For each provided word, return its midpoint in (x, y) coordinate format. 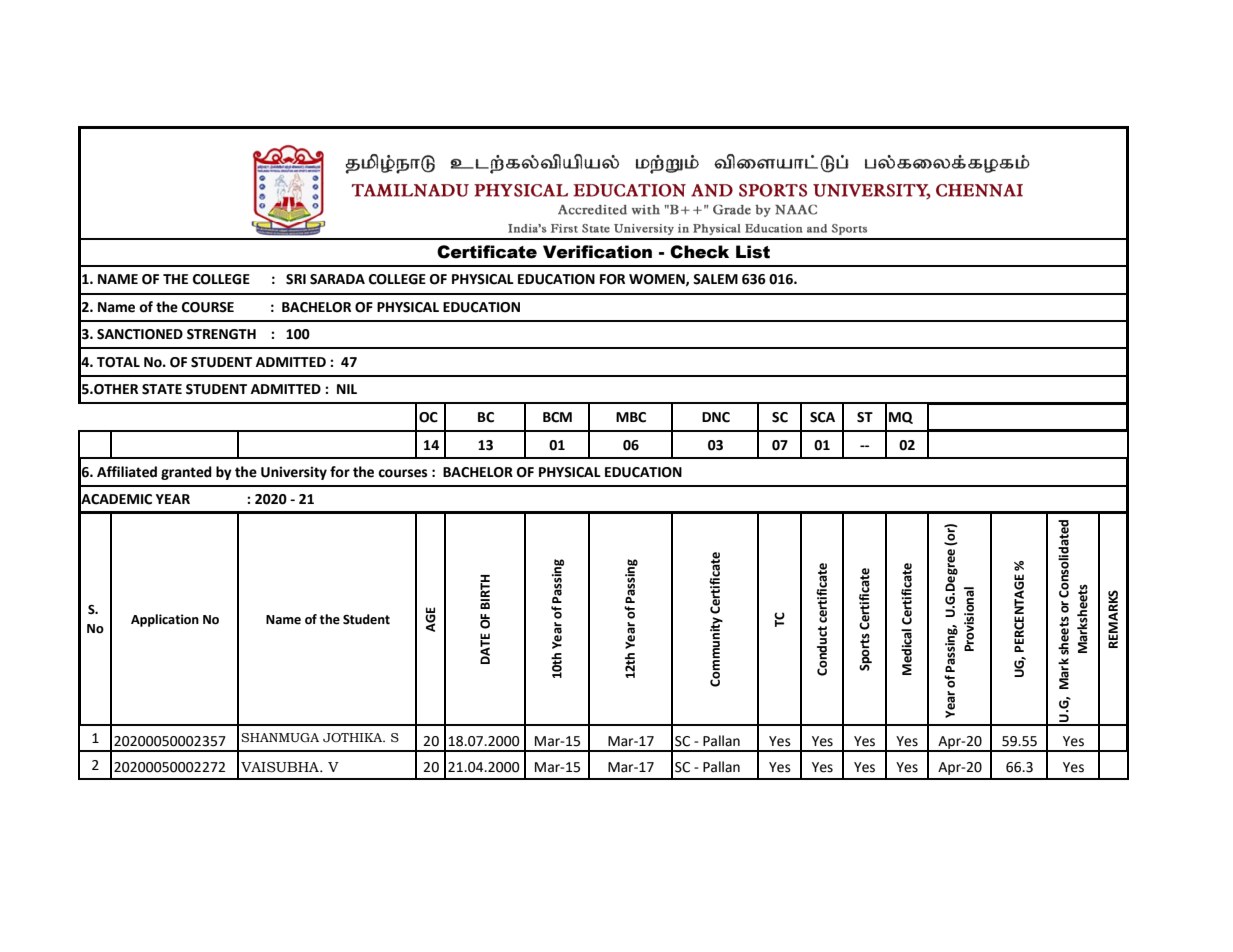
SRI (296, 279)
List (753, 252)
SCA (822, 417)
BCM (557, 417)
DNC (716, 417)
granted (186, 473)
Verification (597, 252)
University (294, 473)
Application (165, 620)
